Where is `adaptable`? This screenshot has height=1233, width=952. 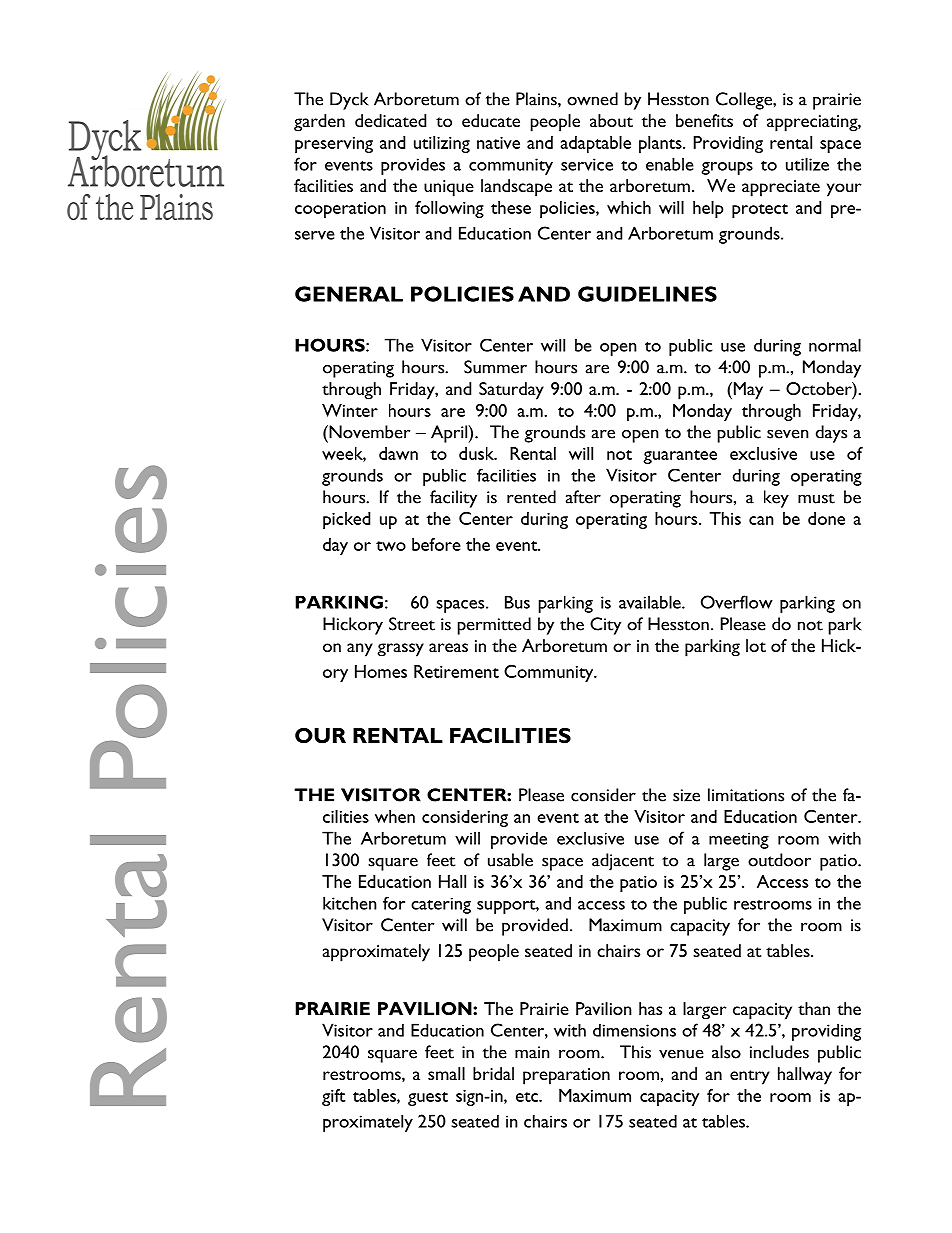
adaptable is located at coordinates (596, 144).
